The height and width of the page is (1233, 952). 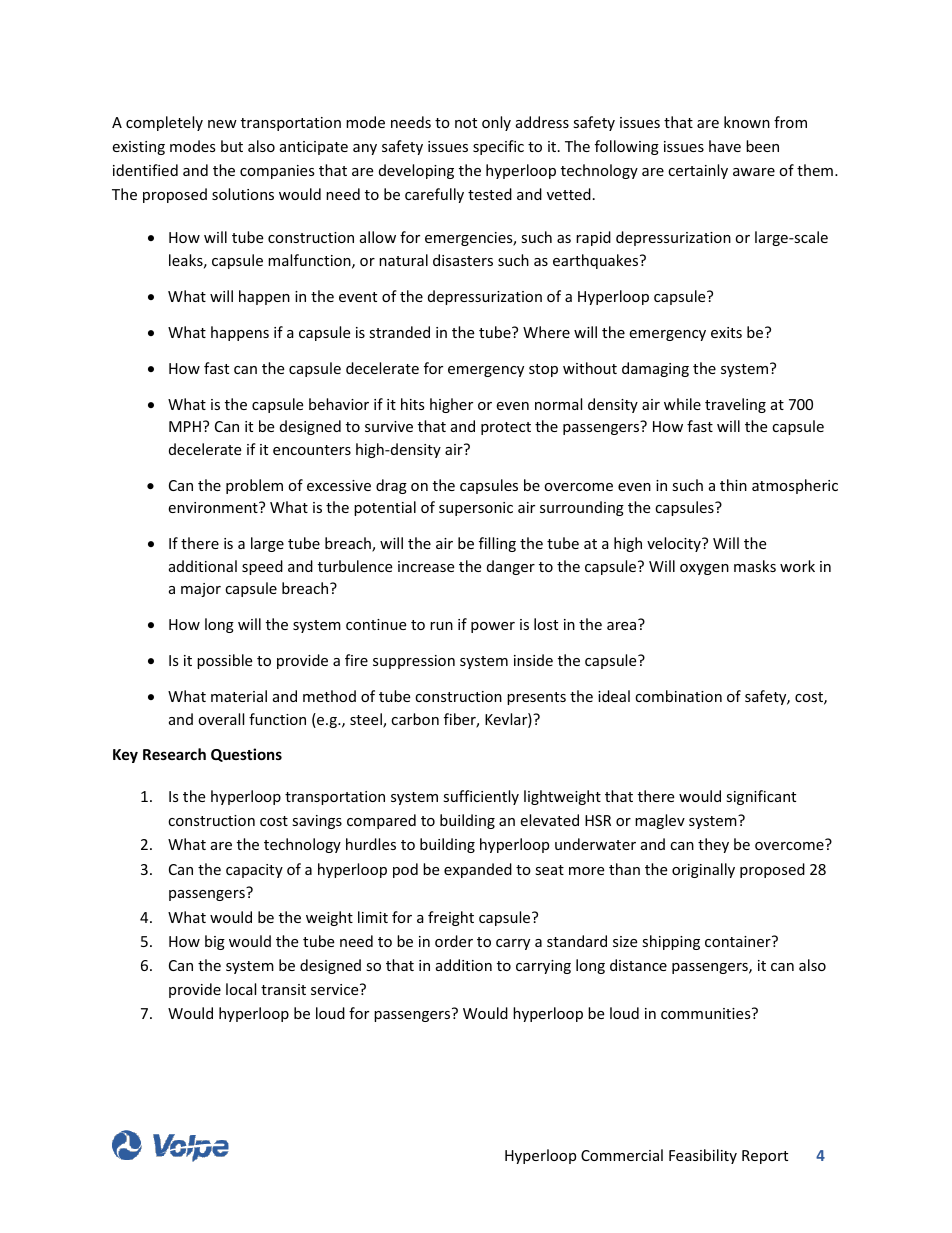 What do you see at coordinates (241, 989) in the page?
I see `local` at bounding box center [241, 989].
